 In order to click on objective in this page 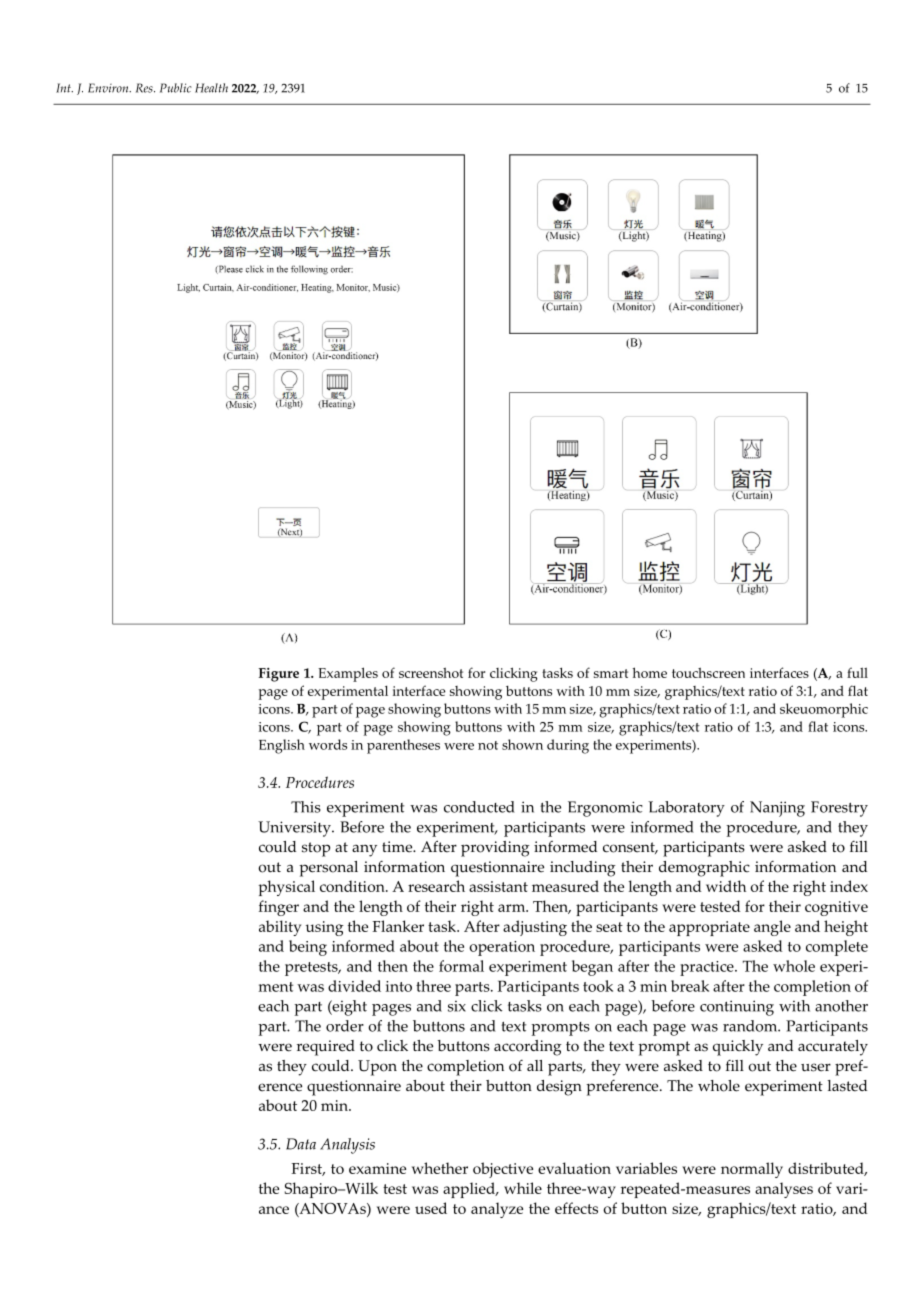, I will do `click(503, 1170)`.
